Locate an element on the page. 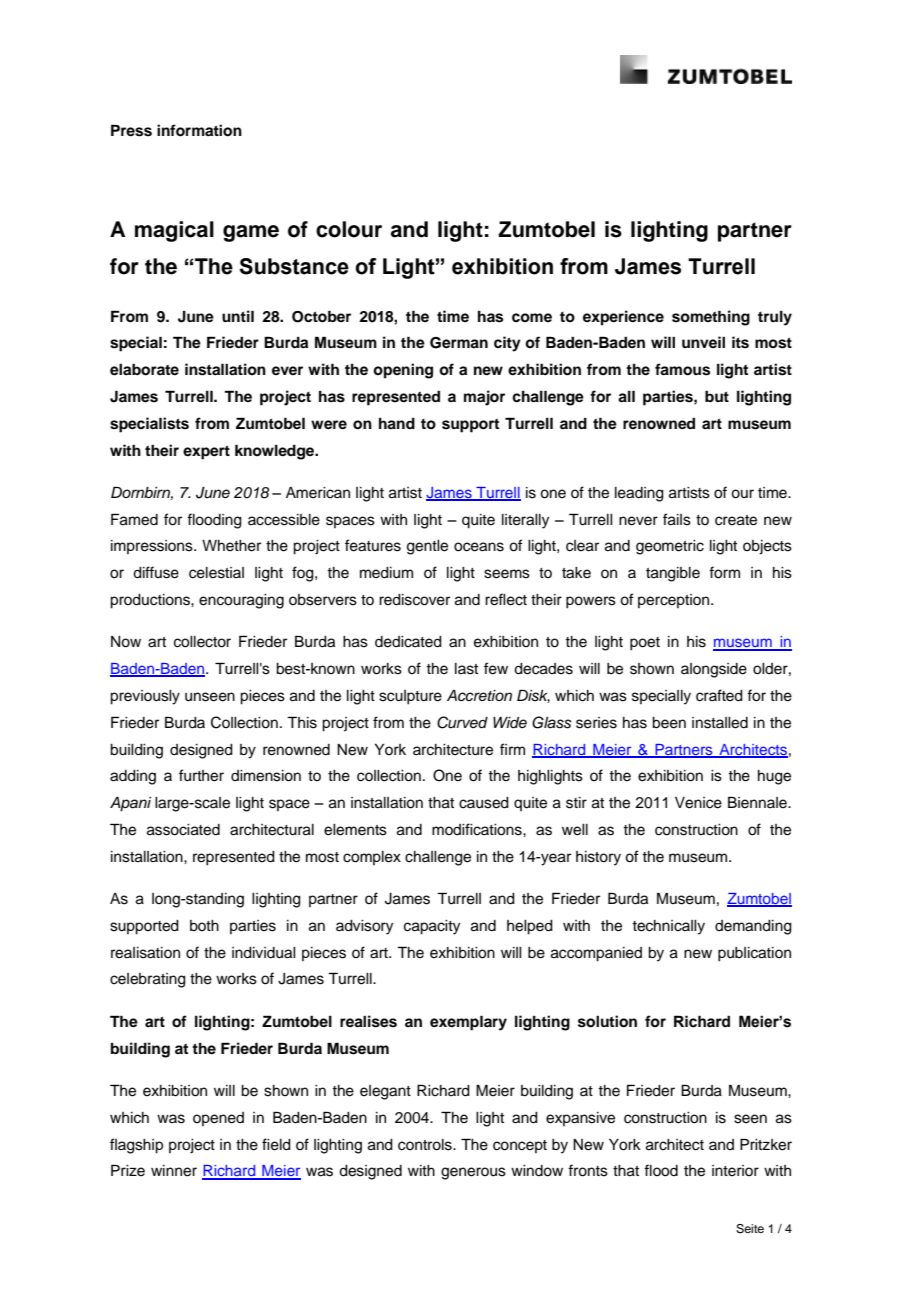 Image resolution: width=924 pixels, height=1308 pixels. German is located at coordinates (459, 343).
